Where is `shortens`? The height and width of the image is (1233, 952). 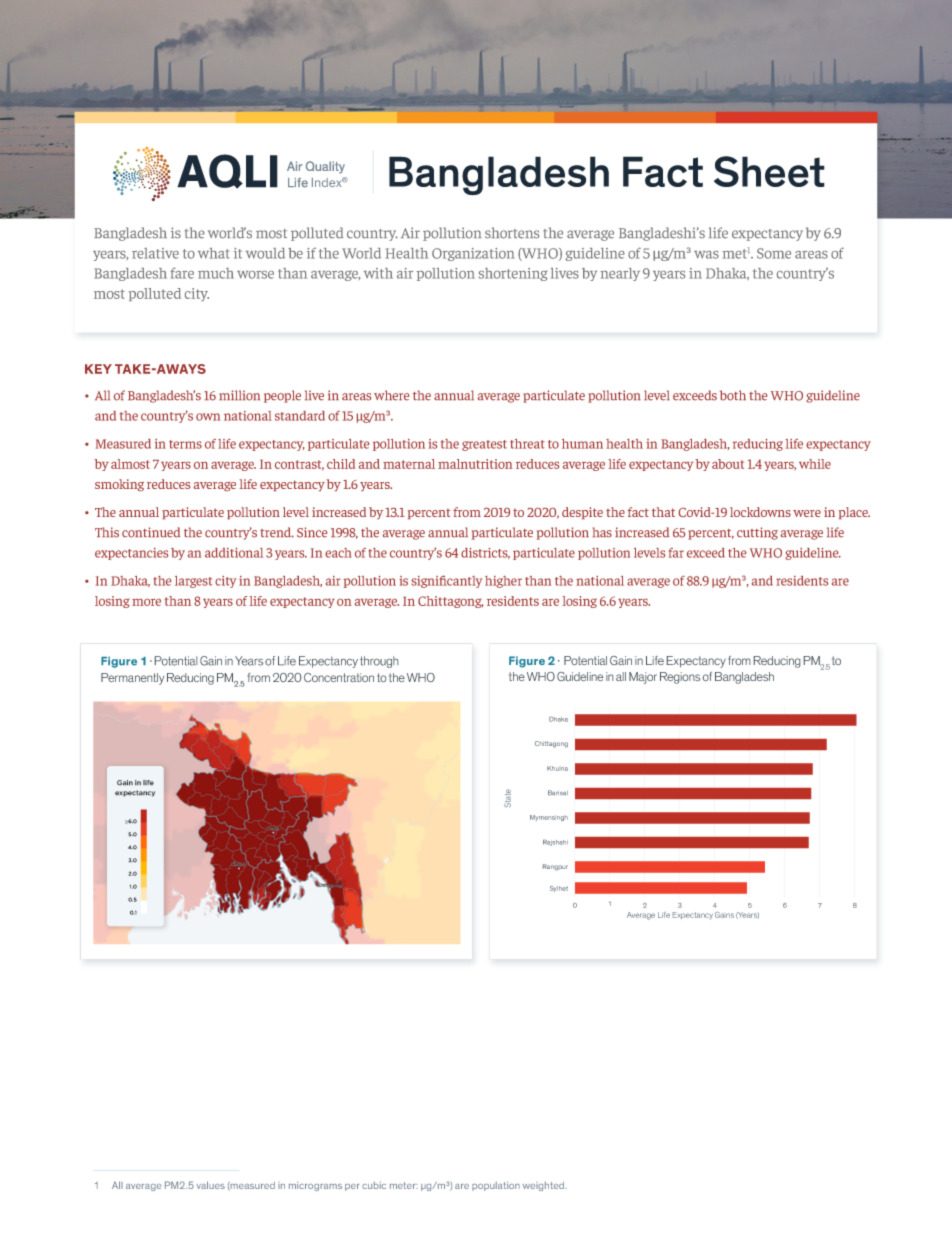
shortens is located at coordinates (512, 233).
